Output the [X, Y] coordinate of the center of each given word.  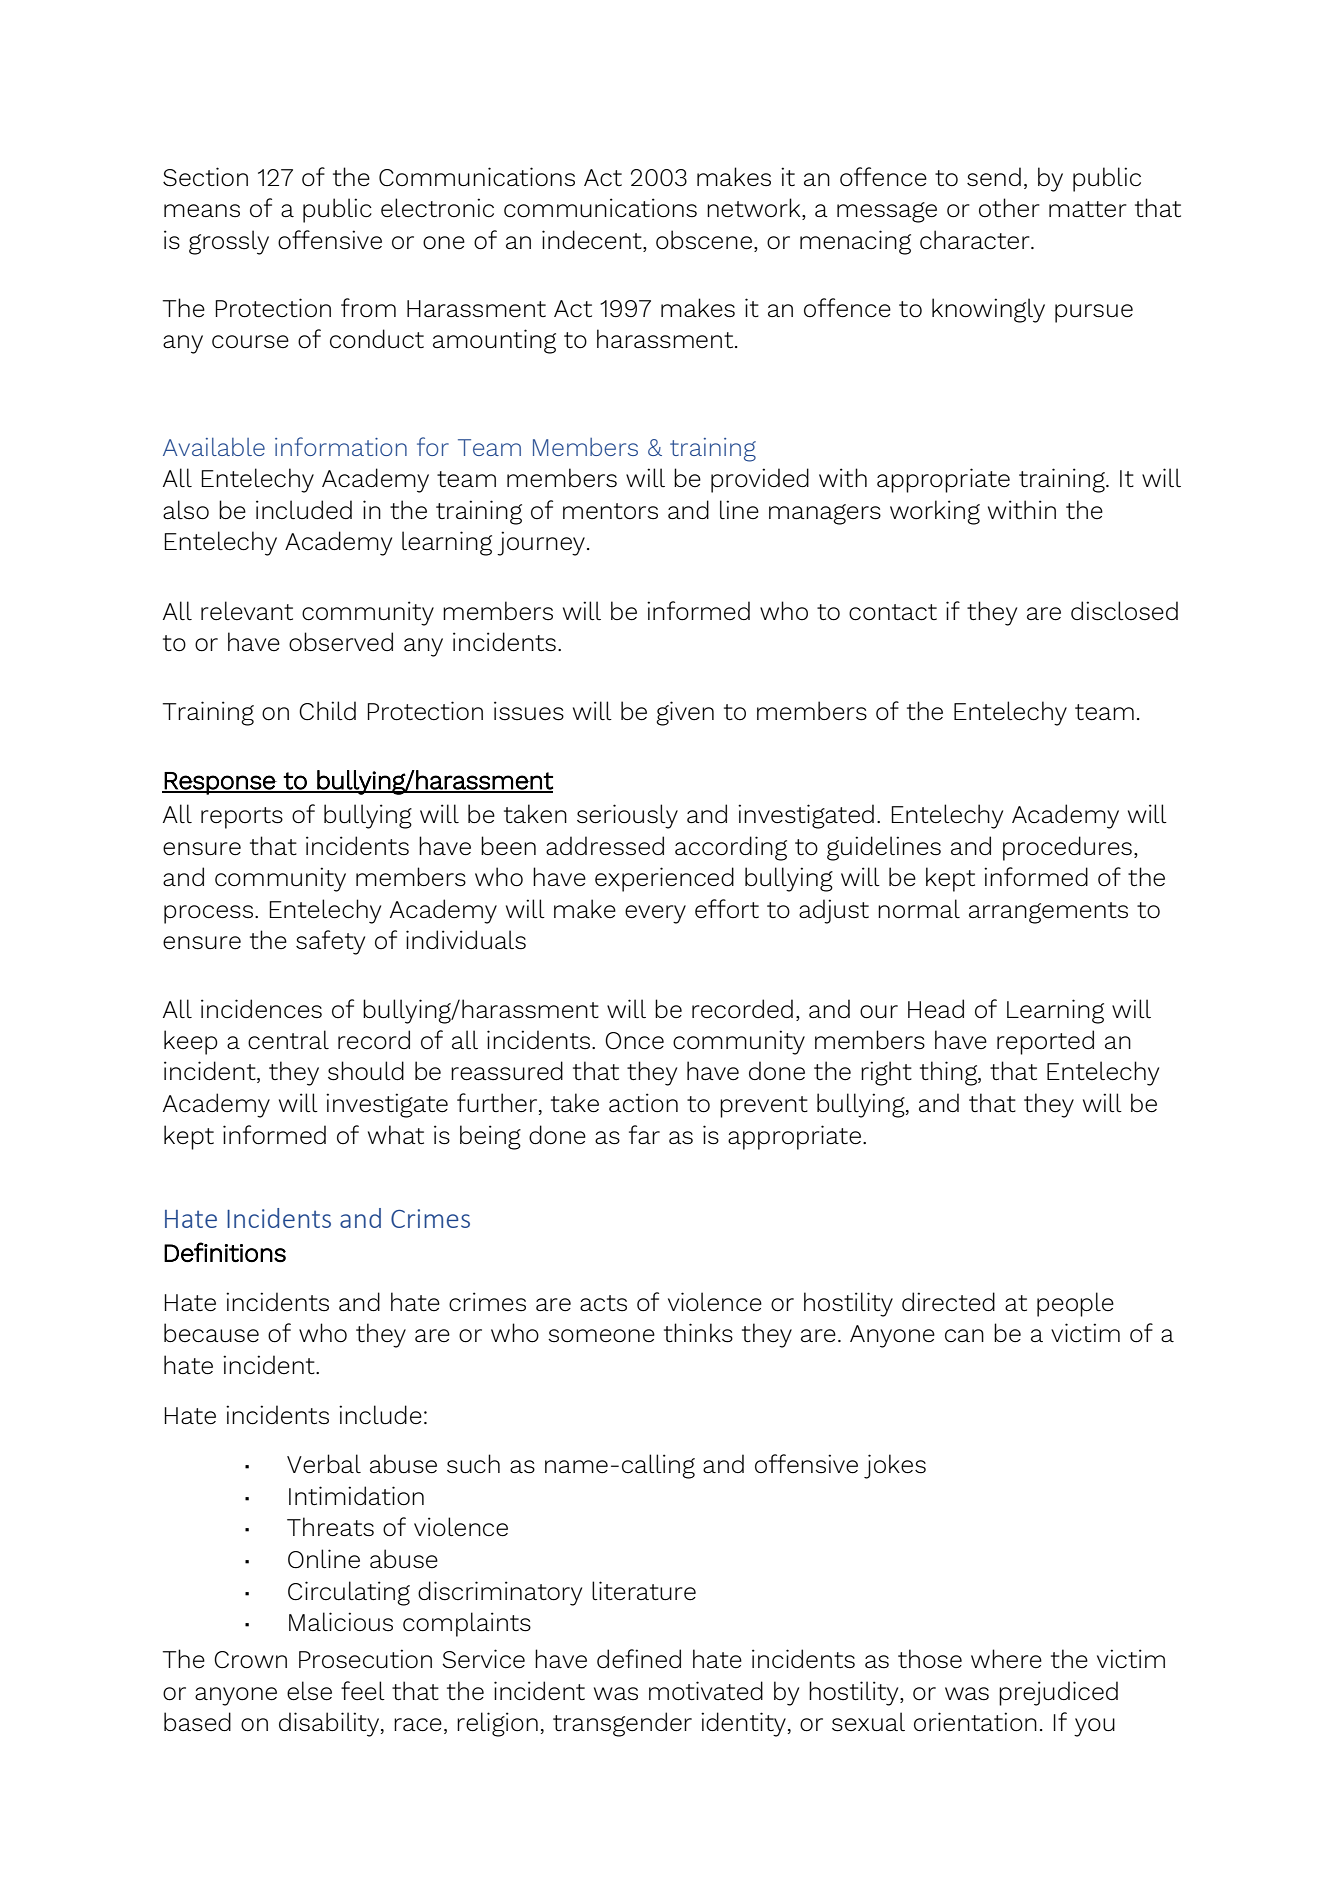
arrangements [1048, 913]
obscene [704, 240]
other [1009, 207]
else [309, 1691]
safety [330, 942]
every [655, 914]
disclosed [1124, 611]
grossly [229, 242]
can [964, 1335]
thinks [698, 1333]
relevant [247, 610]
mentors [610, 511]
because [211, 1333]
